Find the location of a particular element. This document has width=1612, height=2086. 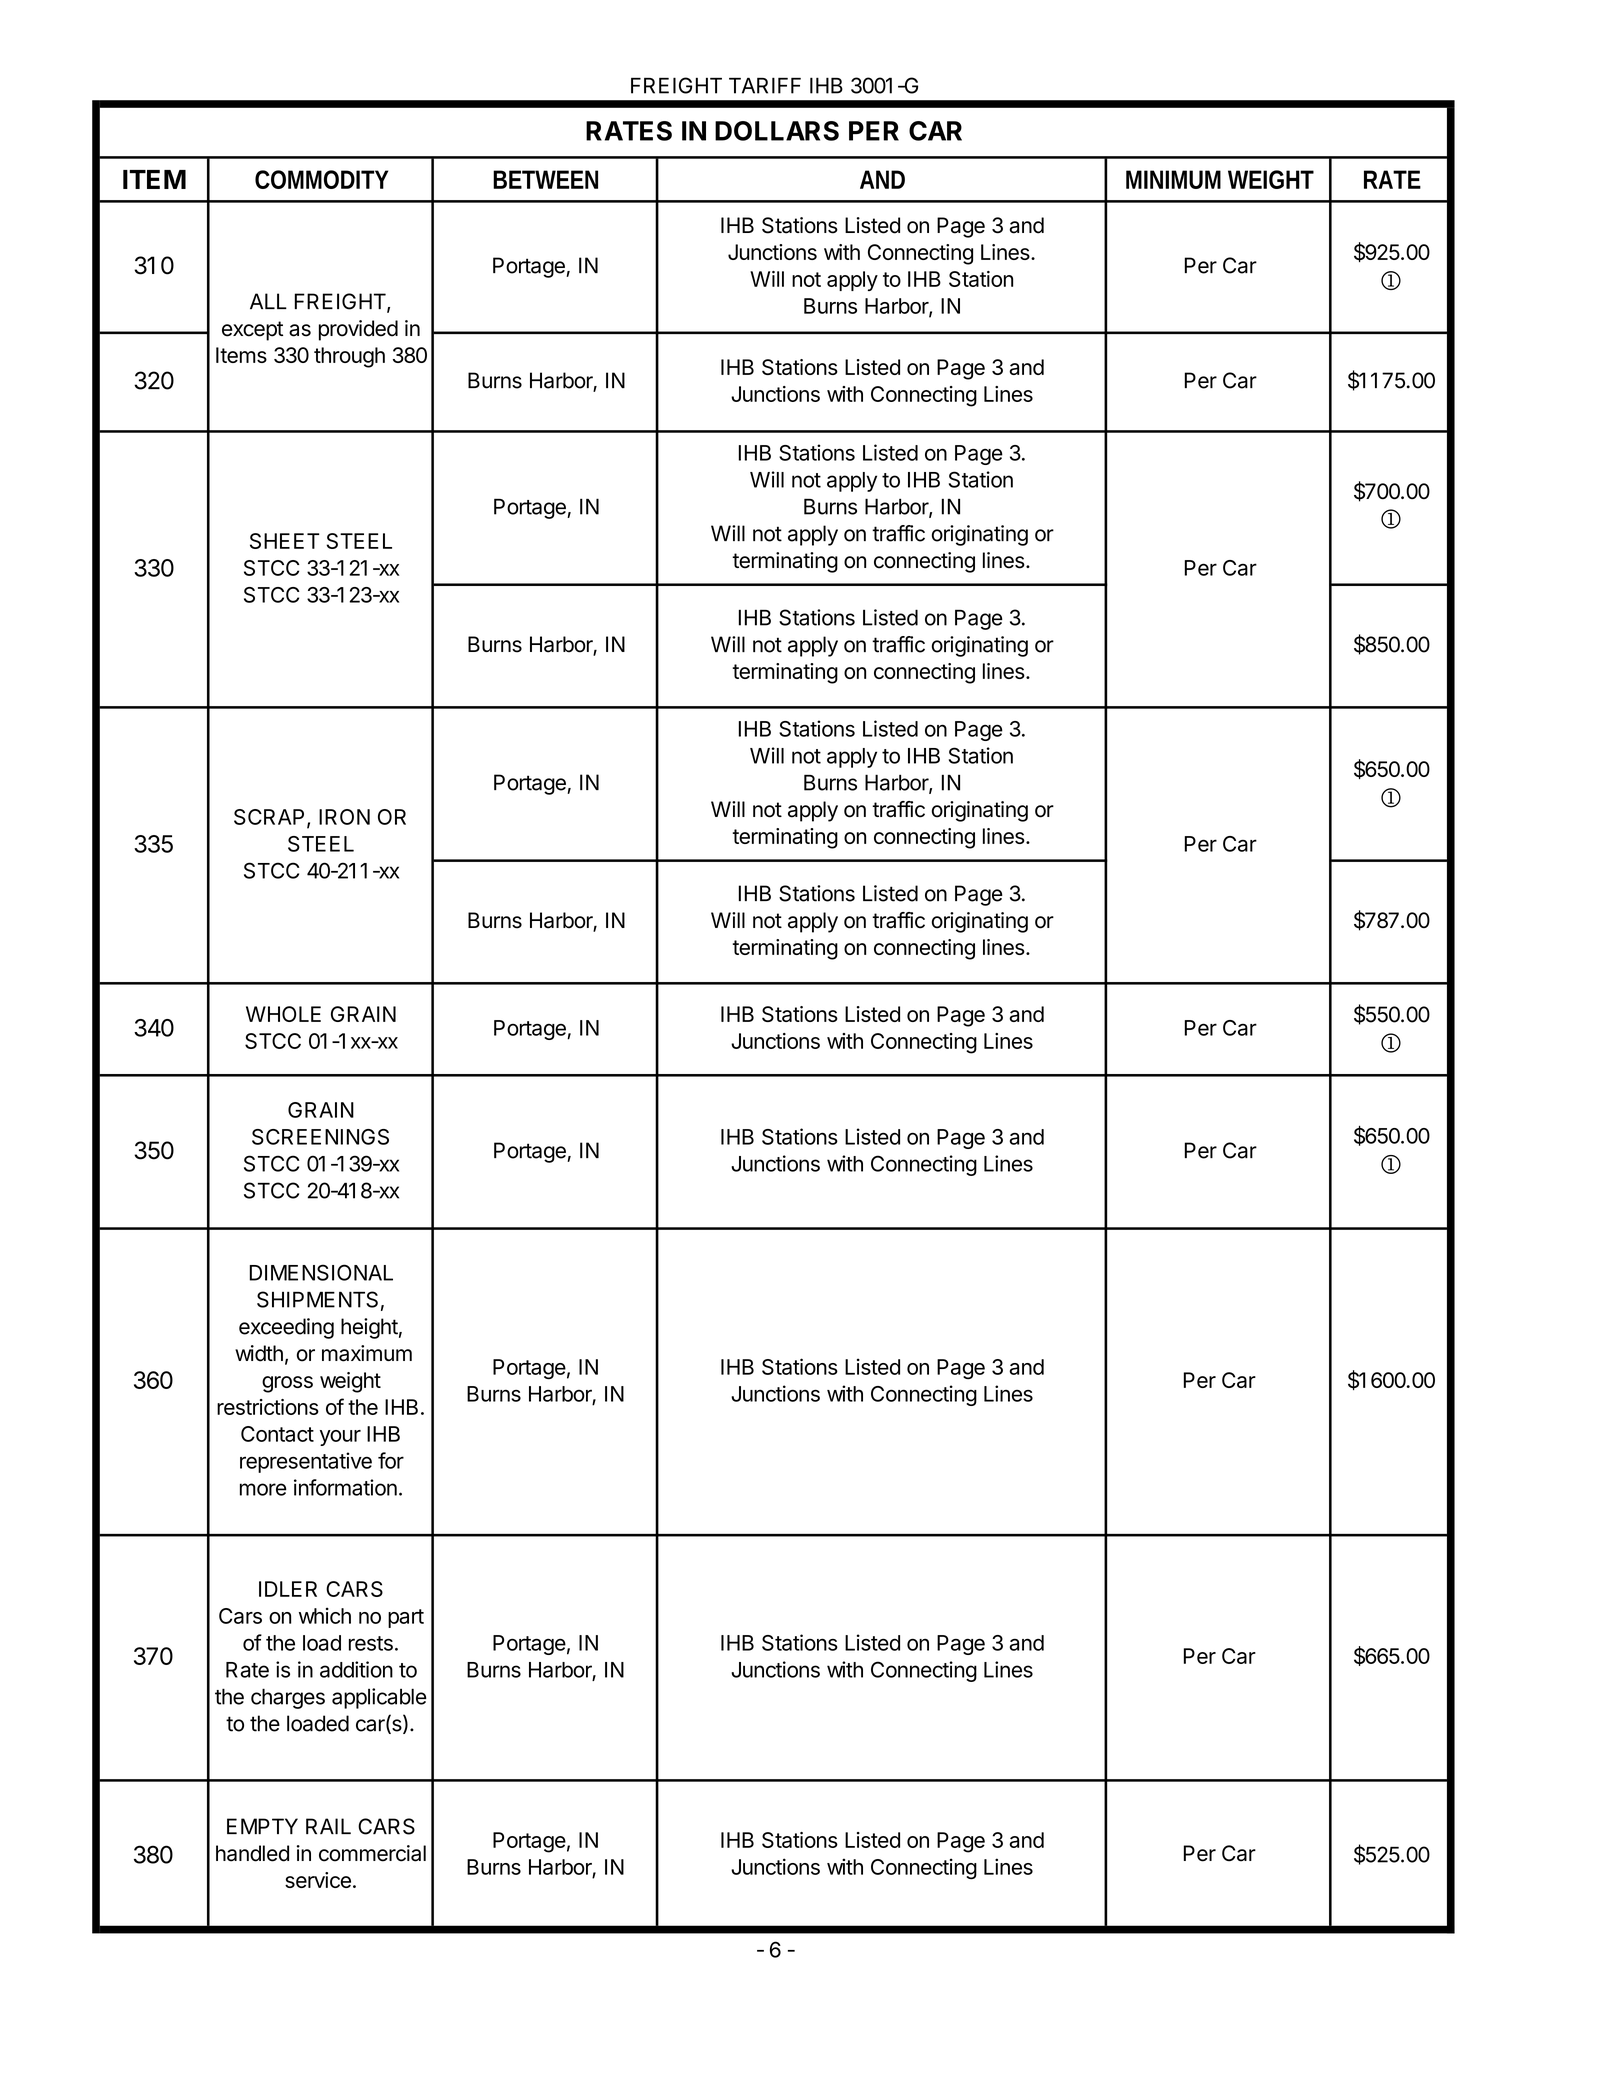

maximum is located at coordinates (367, 1353).
